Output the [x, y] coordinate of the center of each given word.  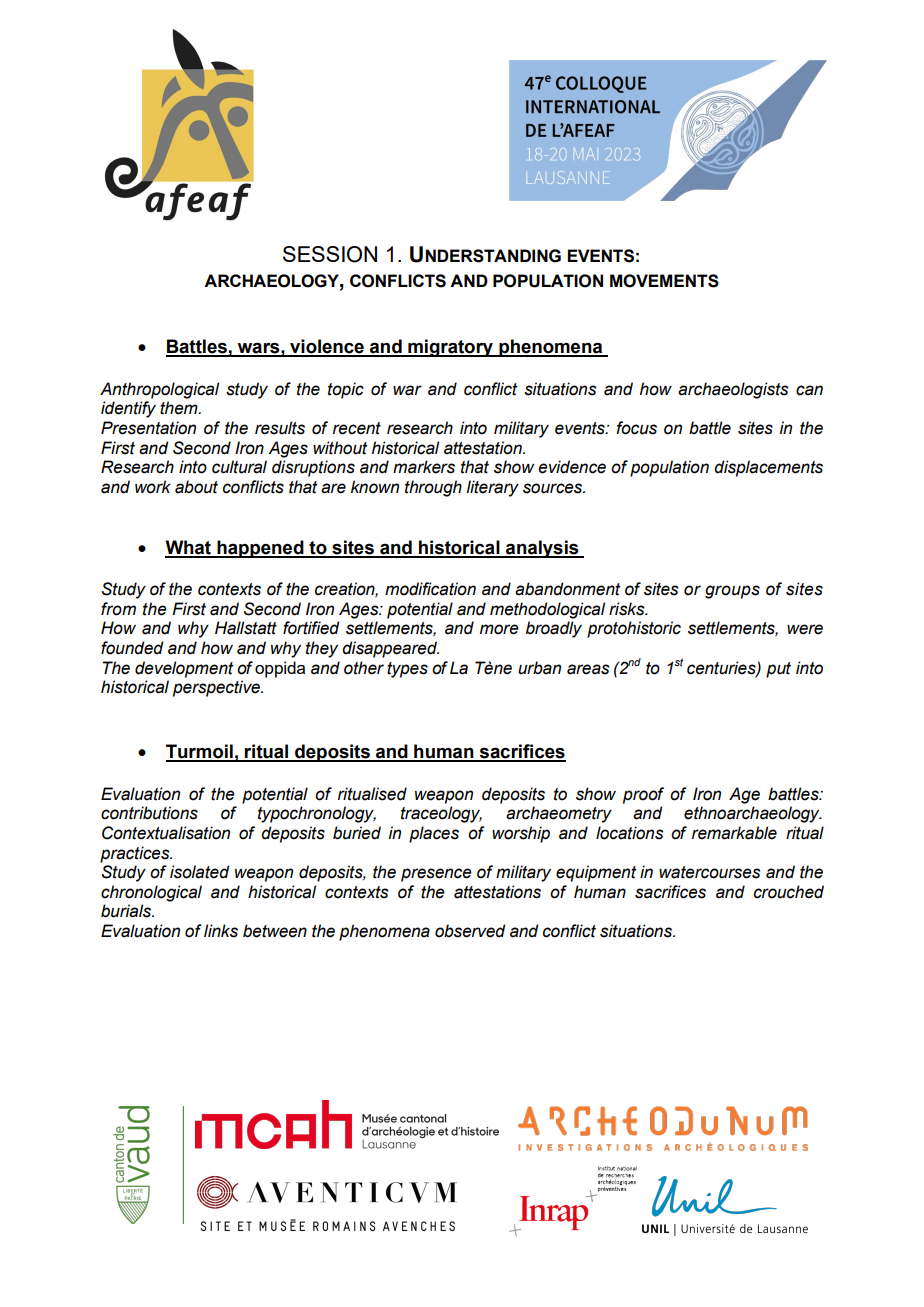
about [196, 487]
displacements [768, 468]
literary [492, 488]
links [221, 931]
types [407, 670]
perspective [218, 688]
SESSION [330, 254]
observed [470, 931]
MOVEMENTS [664, 281]
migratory [450, 348]
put [778, 670]
